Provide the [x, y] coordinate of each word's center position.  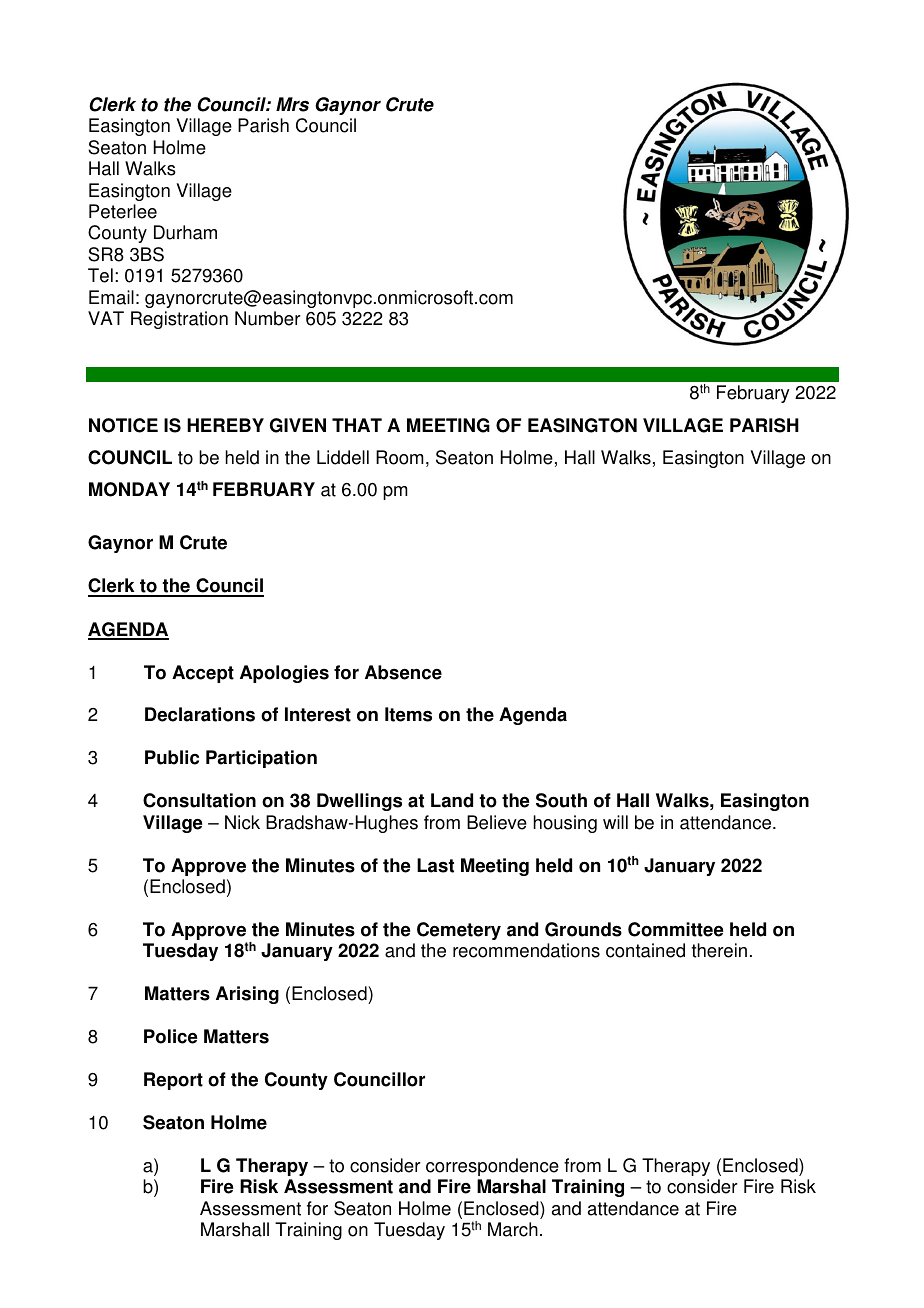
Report [173, 1081]
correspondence [492, 1167]
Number [268, 318]
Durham [185, 232]
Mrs [292, 104]
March [513, 1229]
